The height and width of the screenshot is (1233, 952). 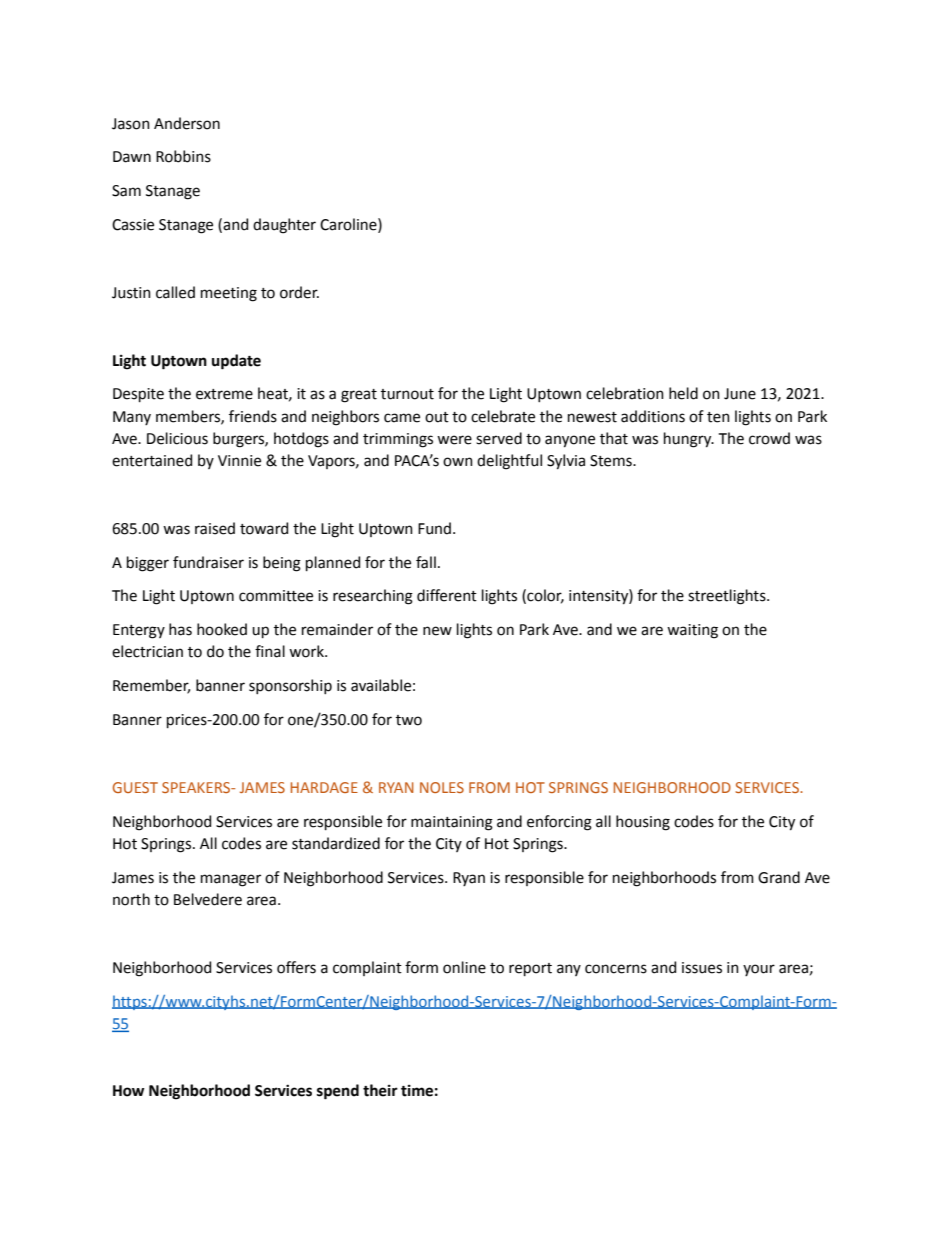 What do you see at coordinates (284, 226) in the screenshot?
I see `daughter` at bounding box center [284, 226].
